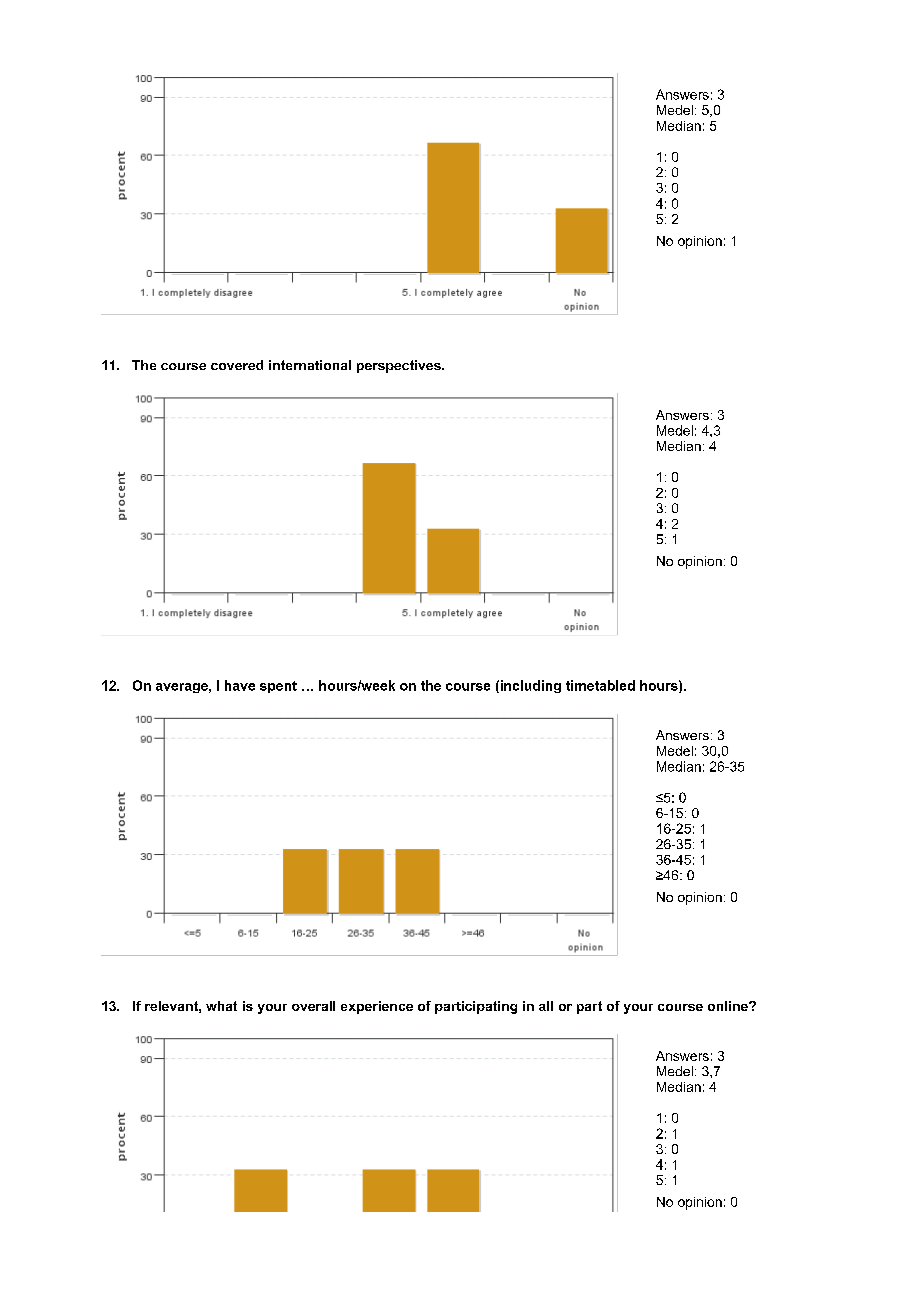 The image size is (924, 1309). What do you see at coordinates (729, 1006) in the document?
I see `online` at bounding box center [729, 1006].
